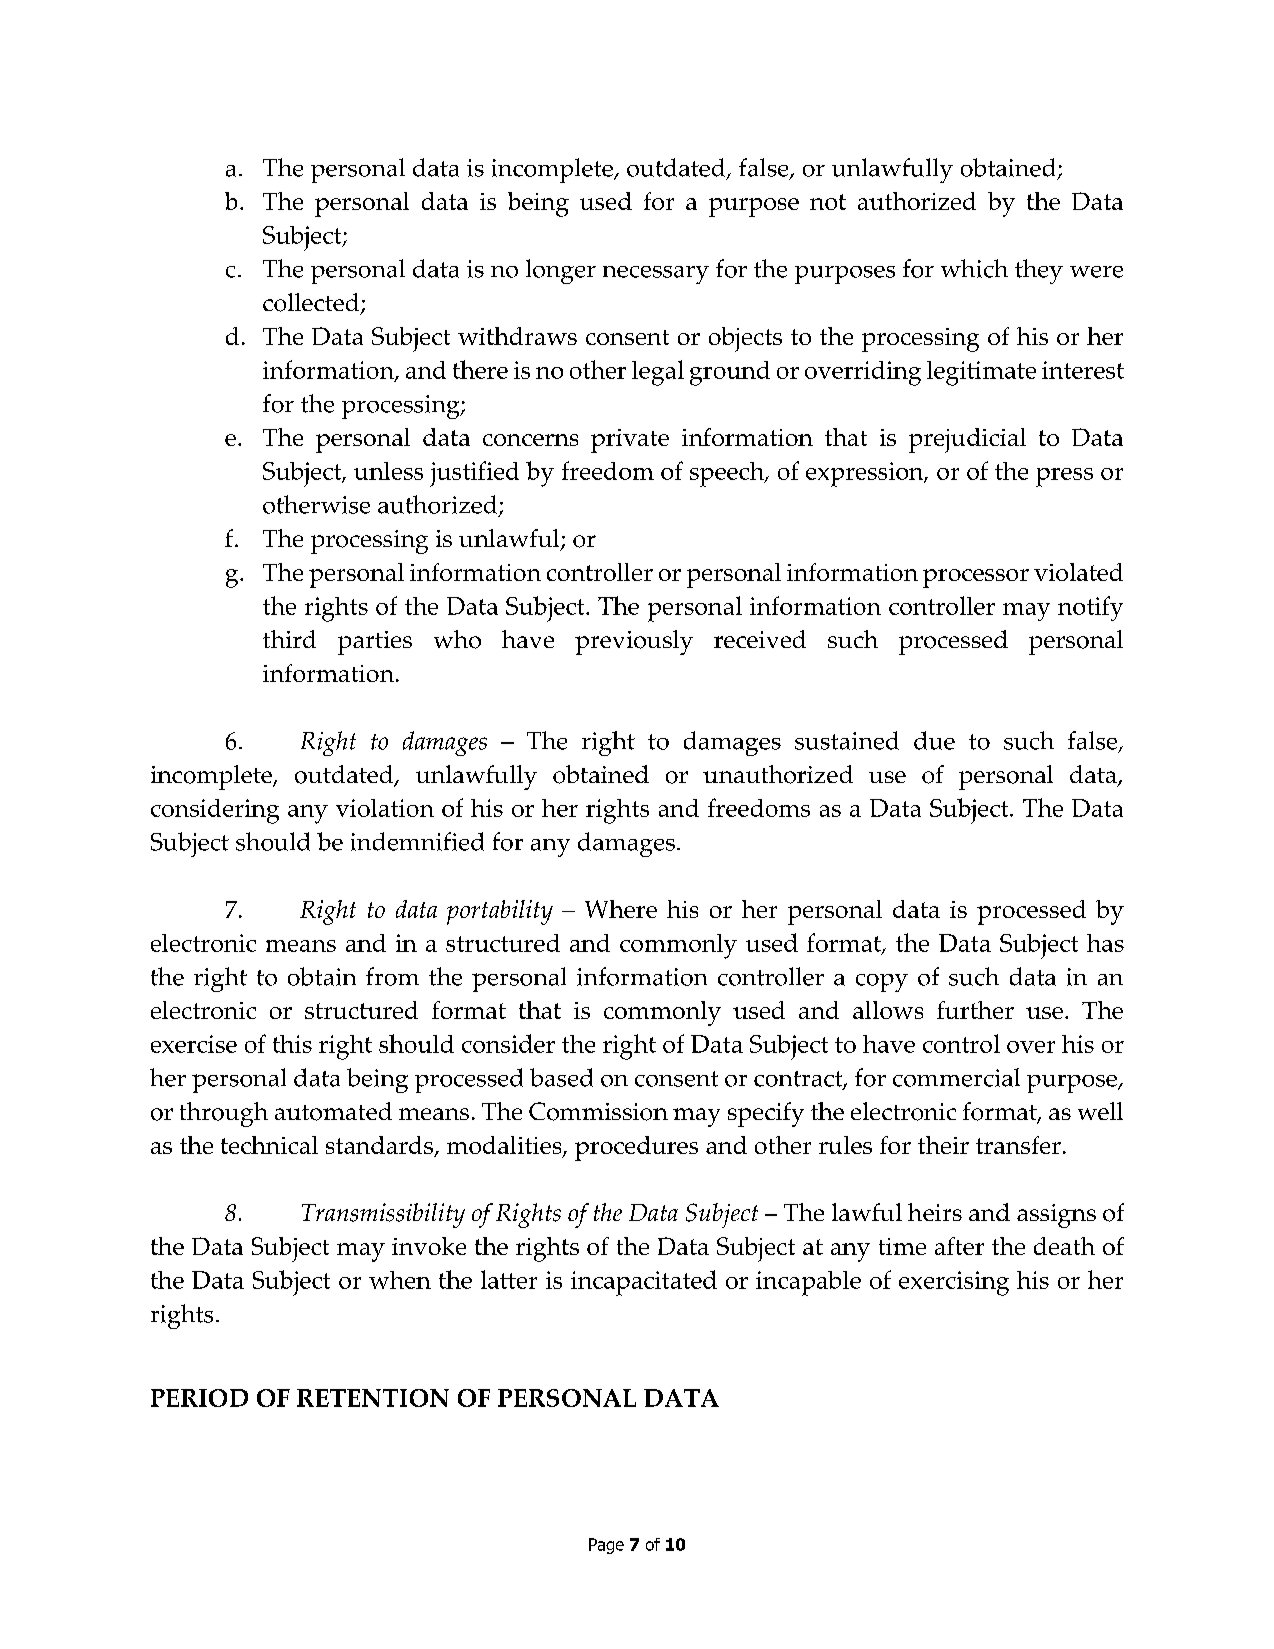 The width and height of the screenshot is (1274, 1649). Describe the element at coordinates (289, 639) in the screenshot. I see `third` at that location.
